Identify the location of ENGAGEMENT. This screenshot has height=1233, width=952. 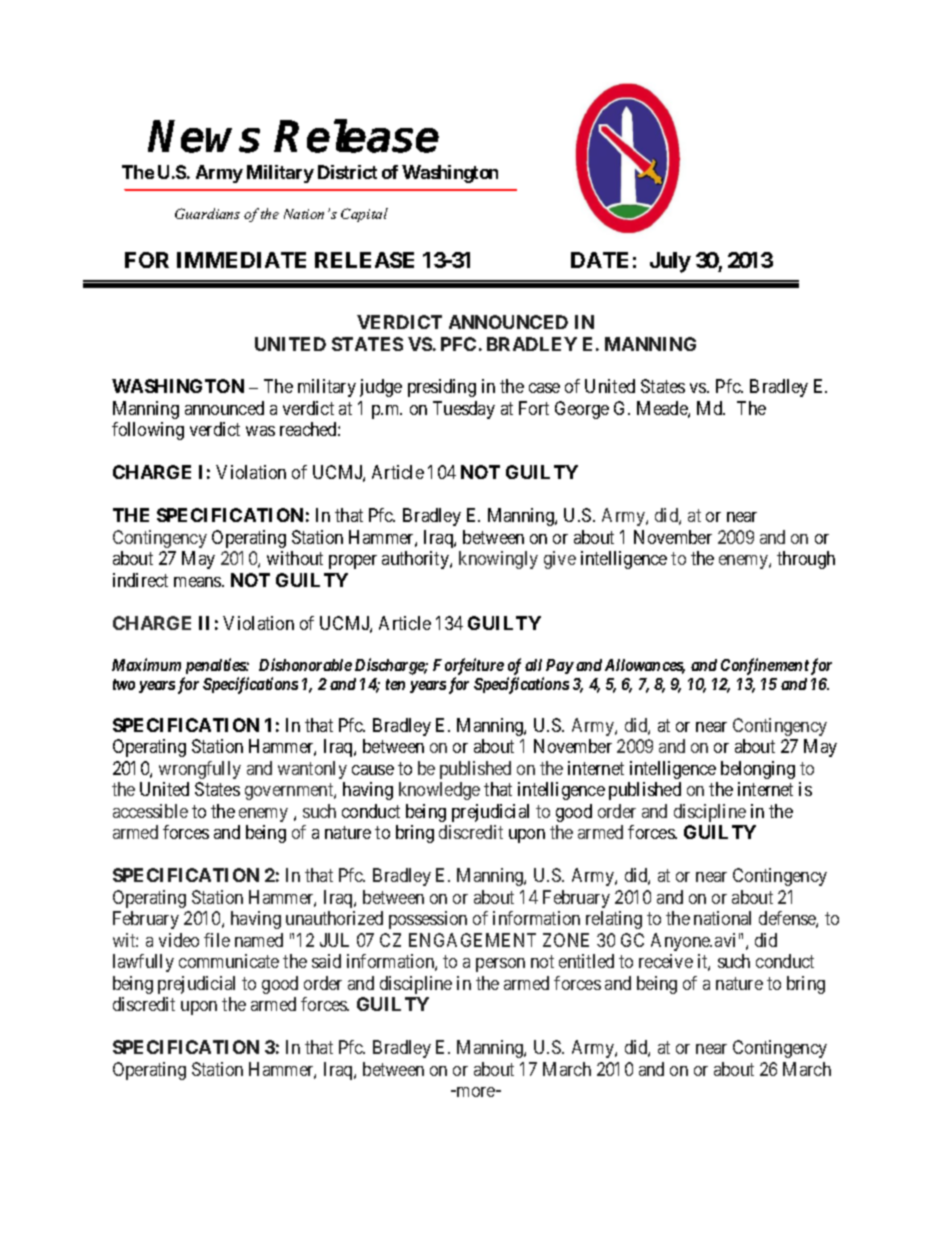
(472, 940).
